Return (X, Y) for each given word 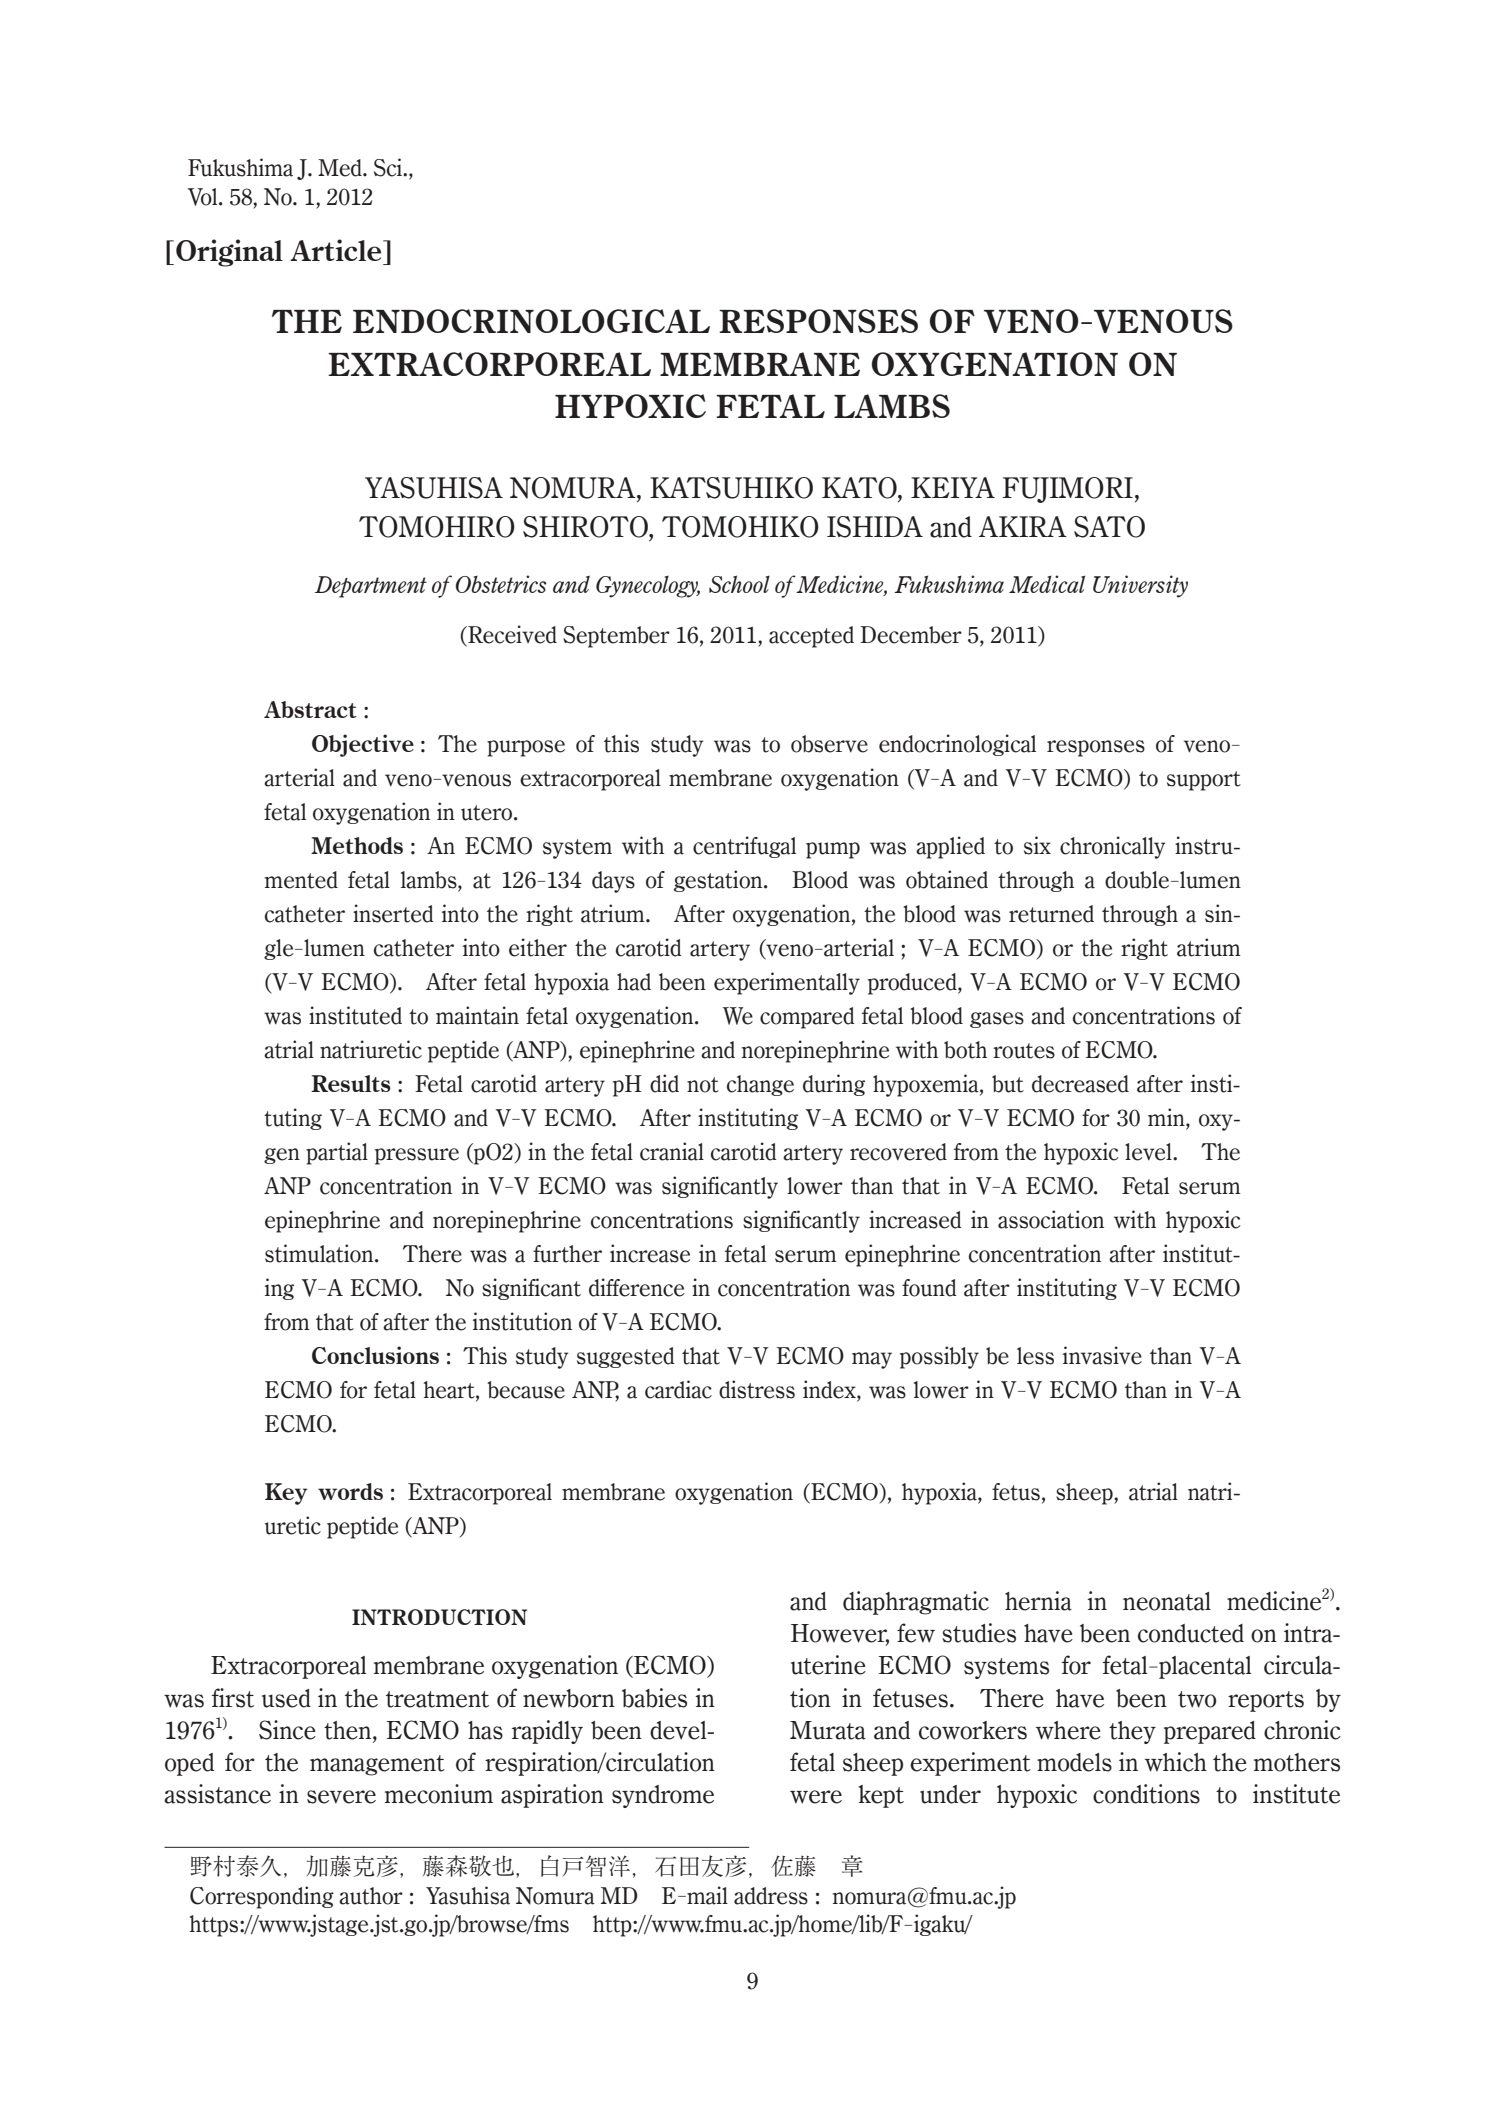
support (1204, 781)
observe (829, 744)
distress (757, 1389)
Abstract (310, 709)
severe (341, 1797)
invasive (1102, 1355)
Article (337, 250)
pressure (417, 1156)
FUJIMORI (1068, 490)
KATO (860, 489)
